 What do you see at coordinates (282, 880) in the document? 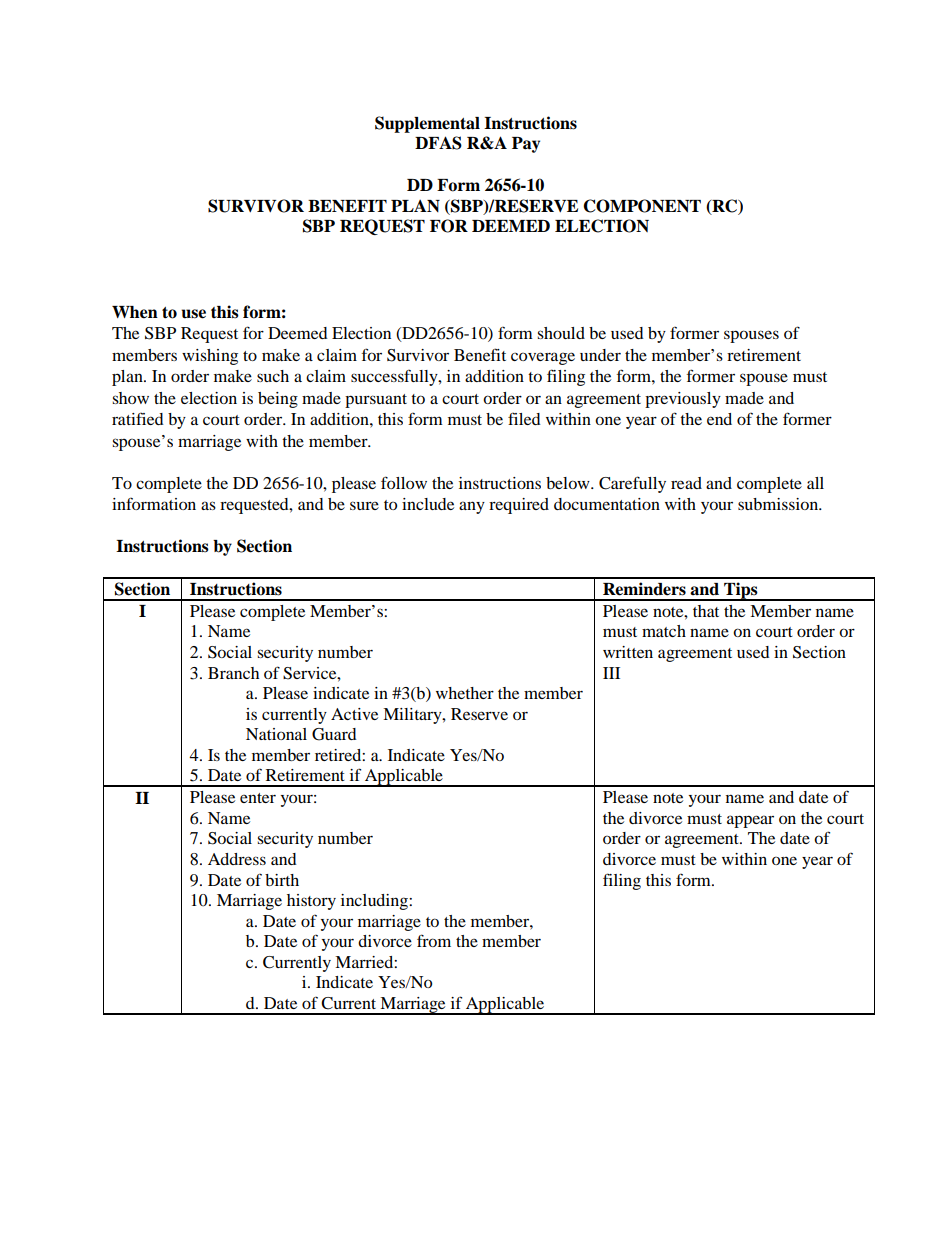
I see `birth` at bounding box center [282, 880].
